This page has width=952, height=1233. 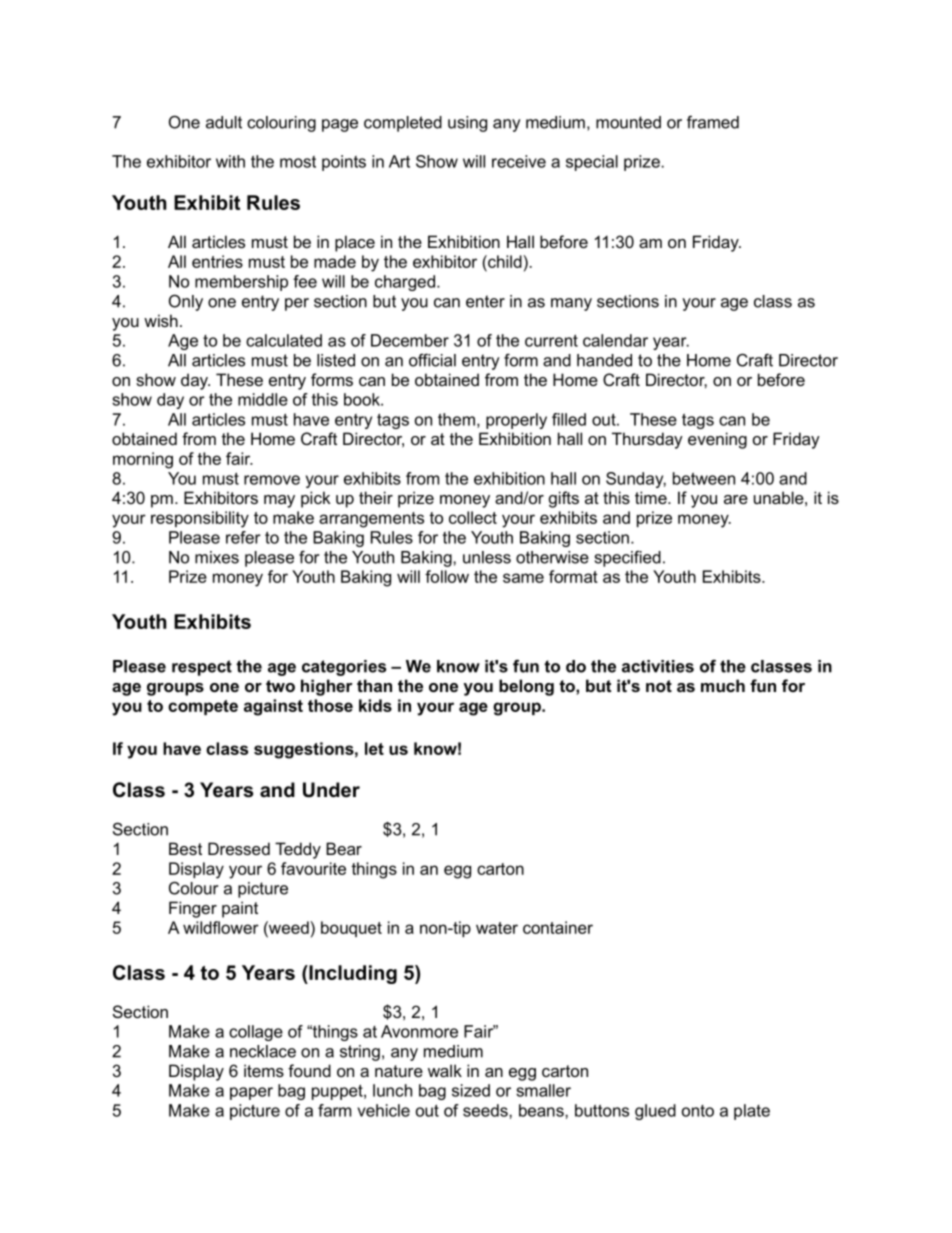 I want to click on activities, so click(x=658, y=666).
